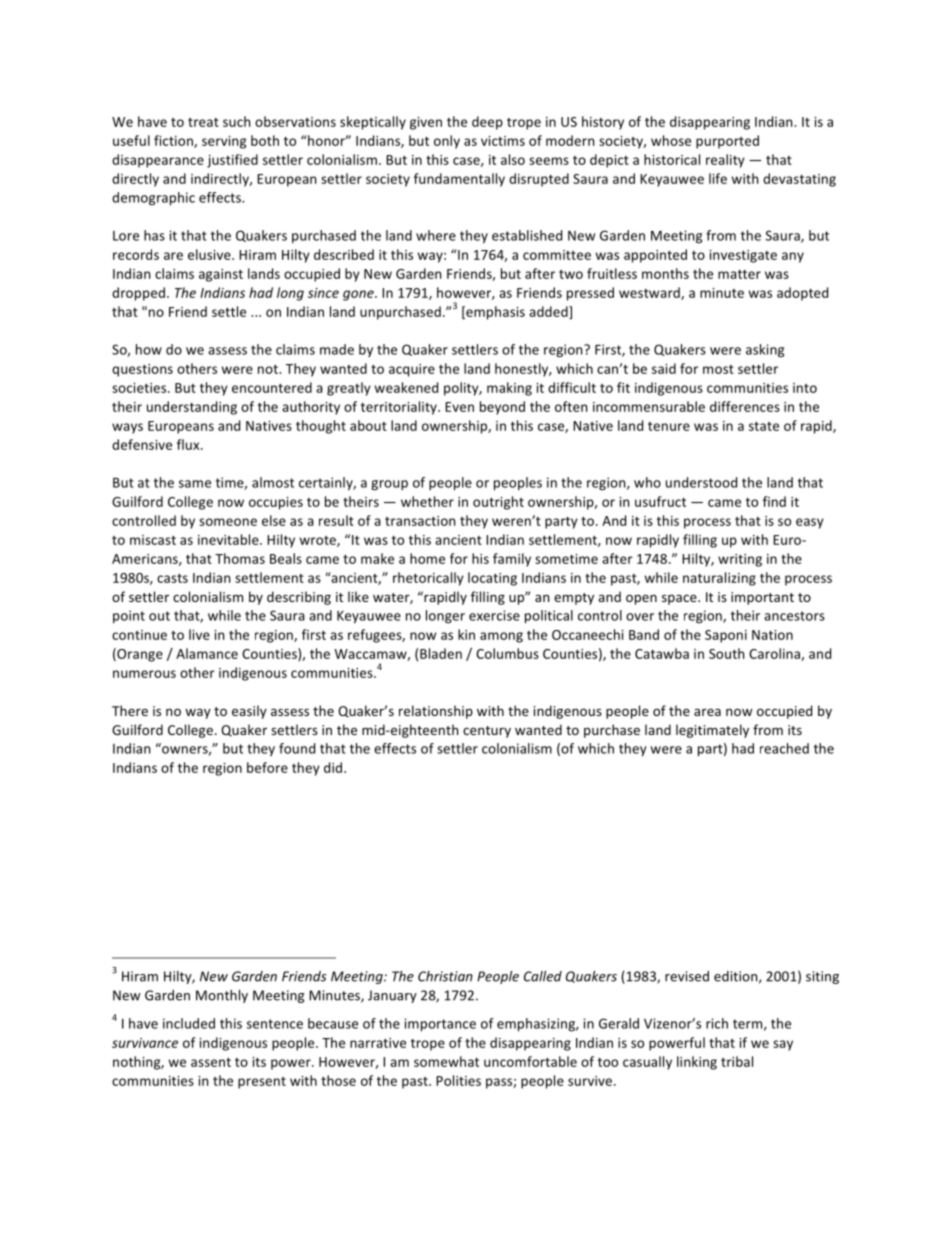 The height and width of the screenshot is (1233, 952). I want to click on assent, so click(211, 1062).
